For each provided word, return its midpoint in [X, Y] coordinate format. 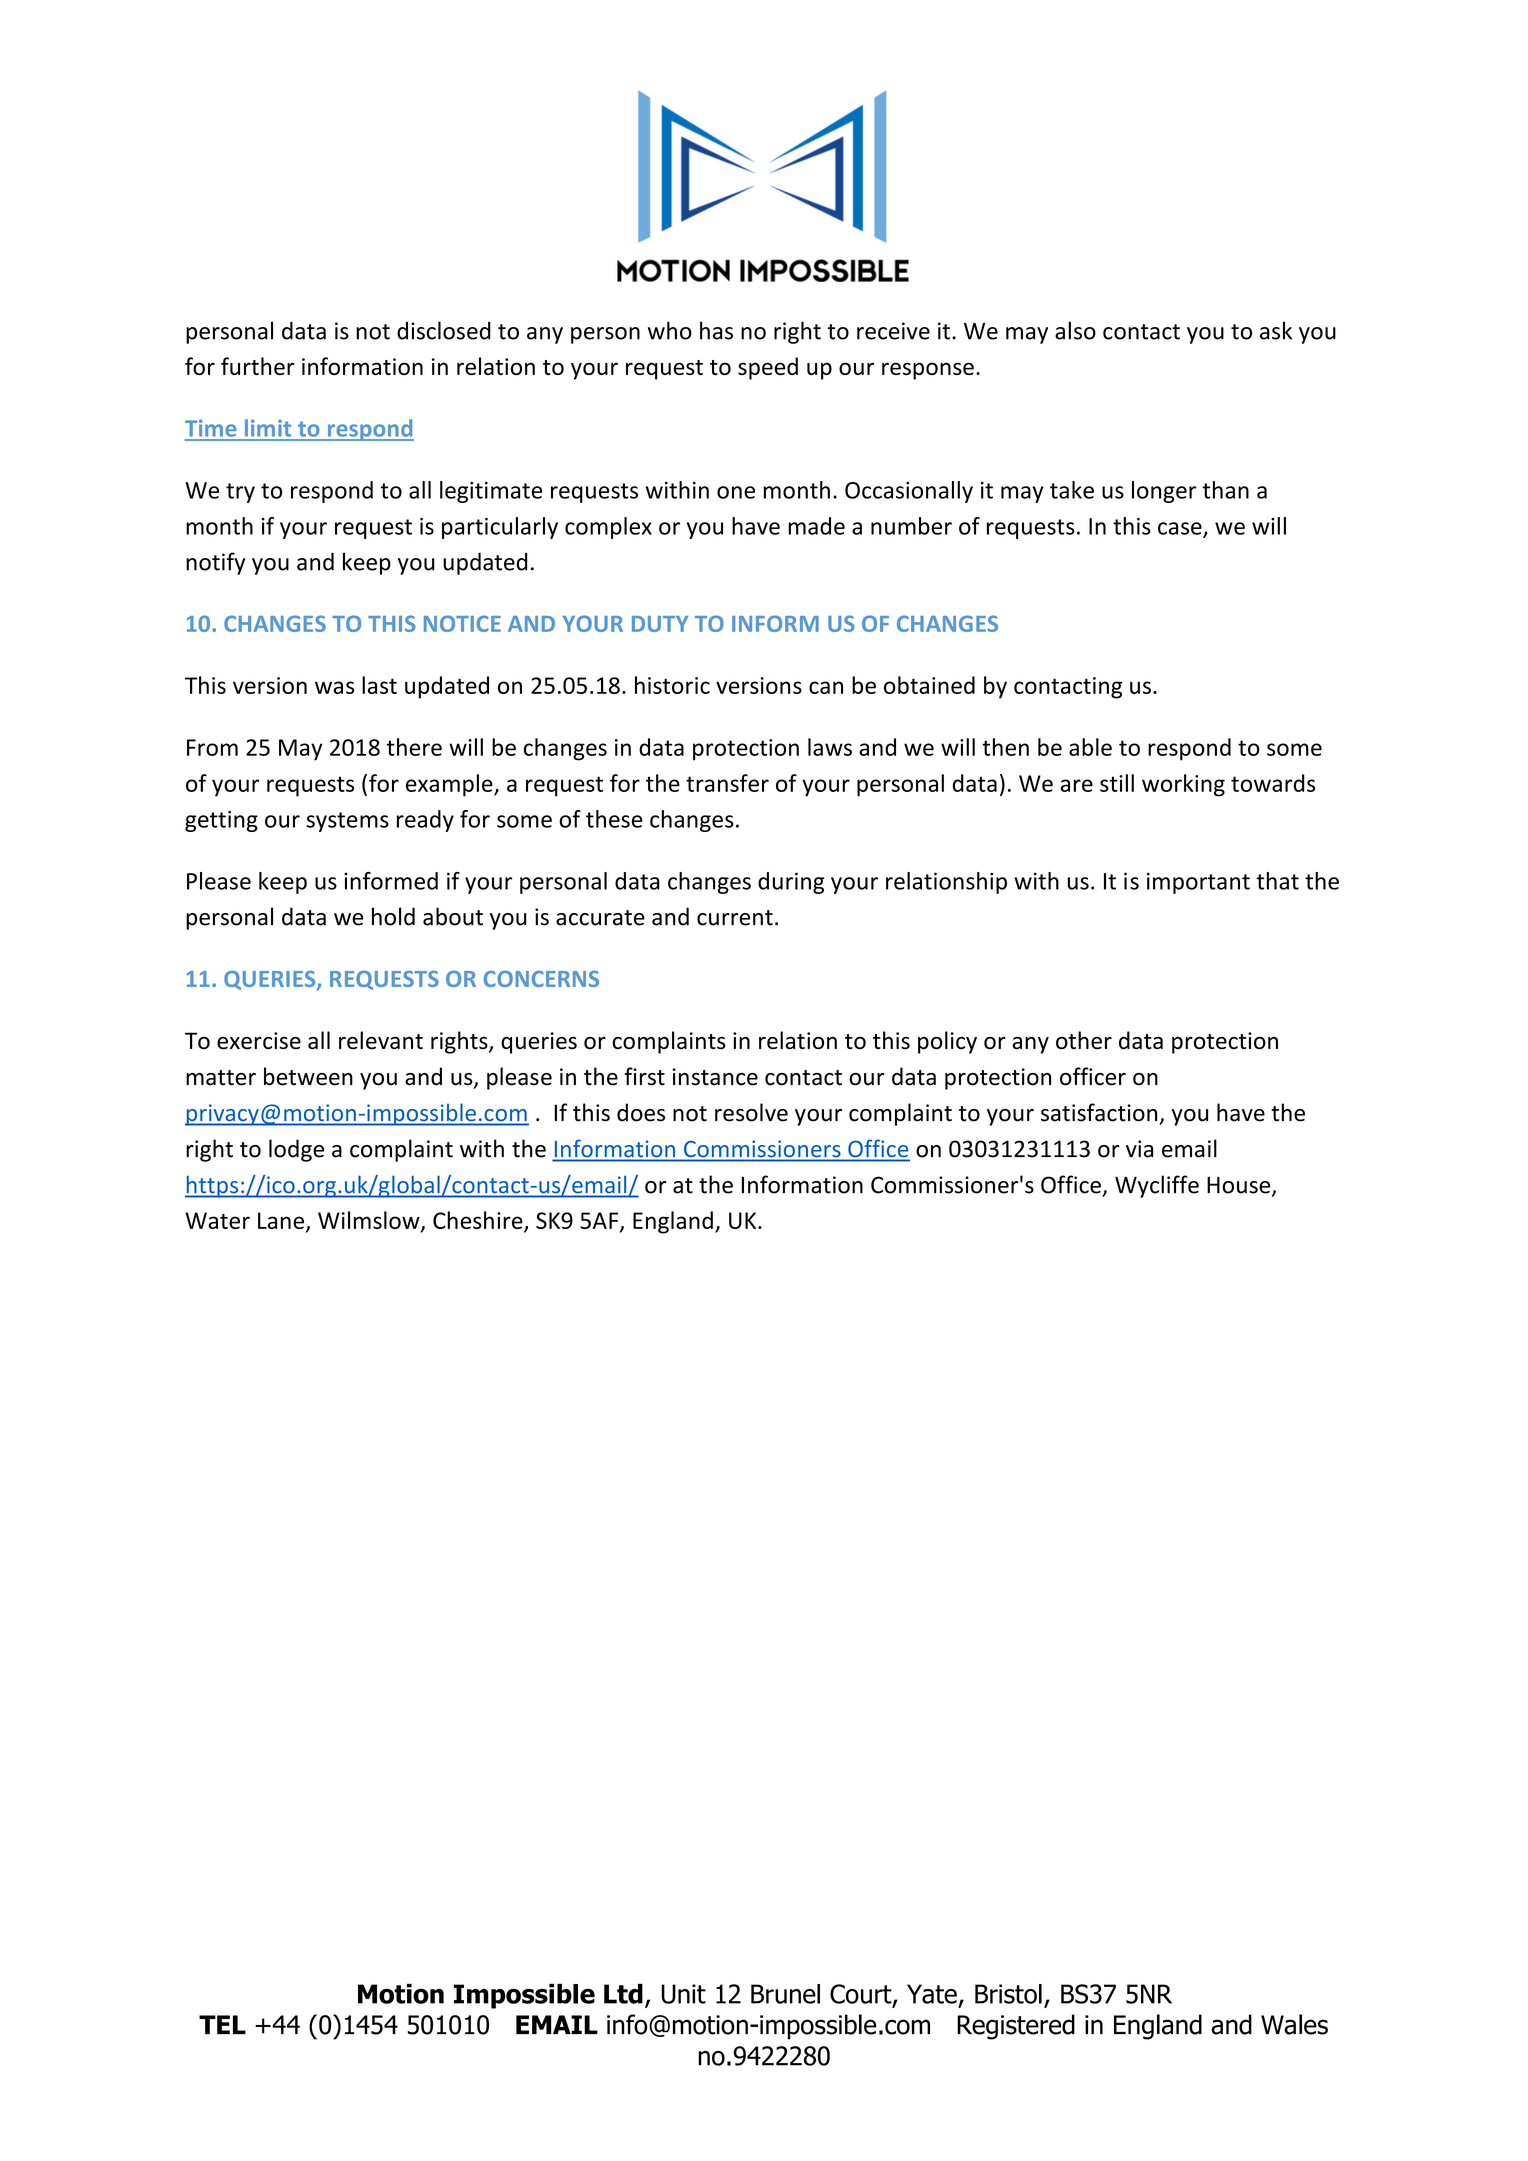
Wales [1294, 2024]
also [1075, 330]
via [1139, 1149]
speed [768, 368]
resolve [751, 1112]
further [258, 366]
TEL [222, 2024]
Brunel [785, 1994]
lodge [296, 1150]
